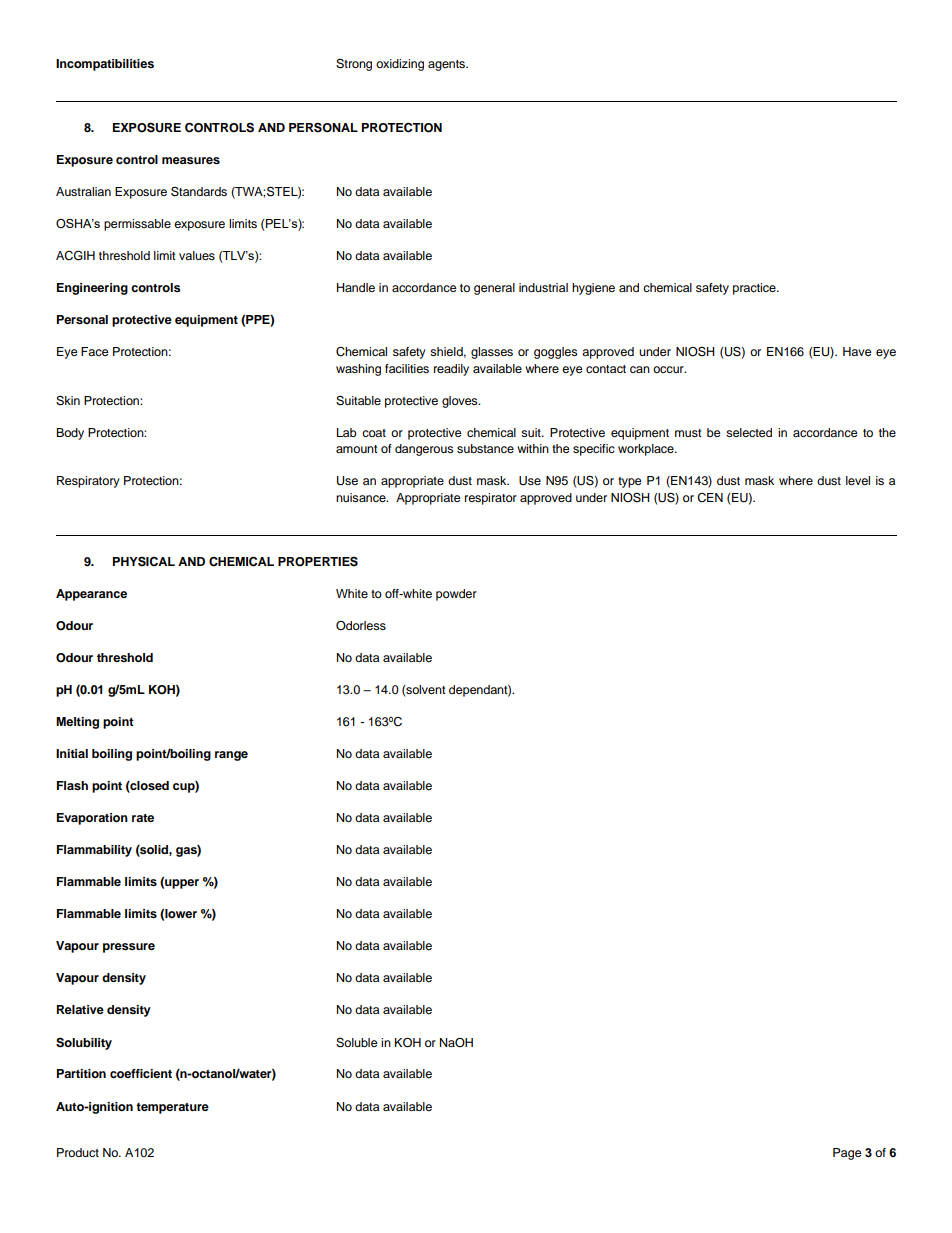  I want to click on Face, so click(95, 351).
